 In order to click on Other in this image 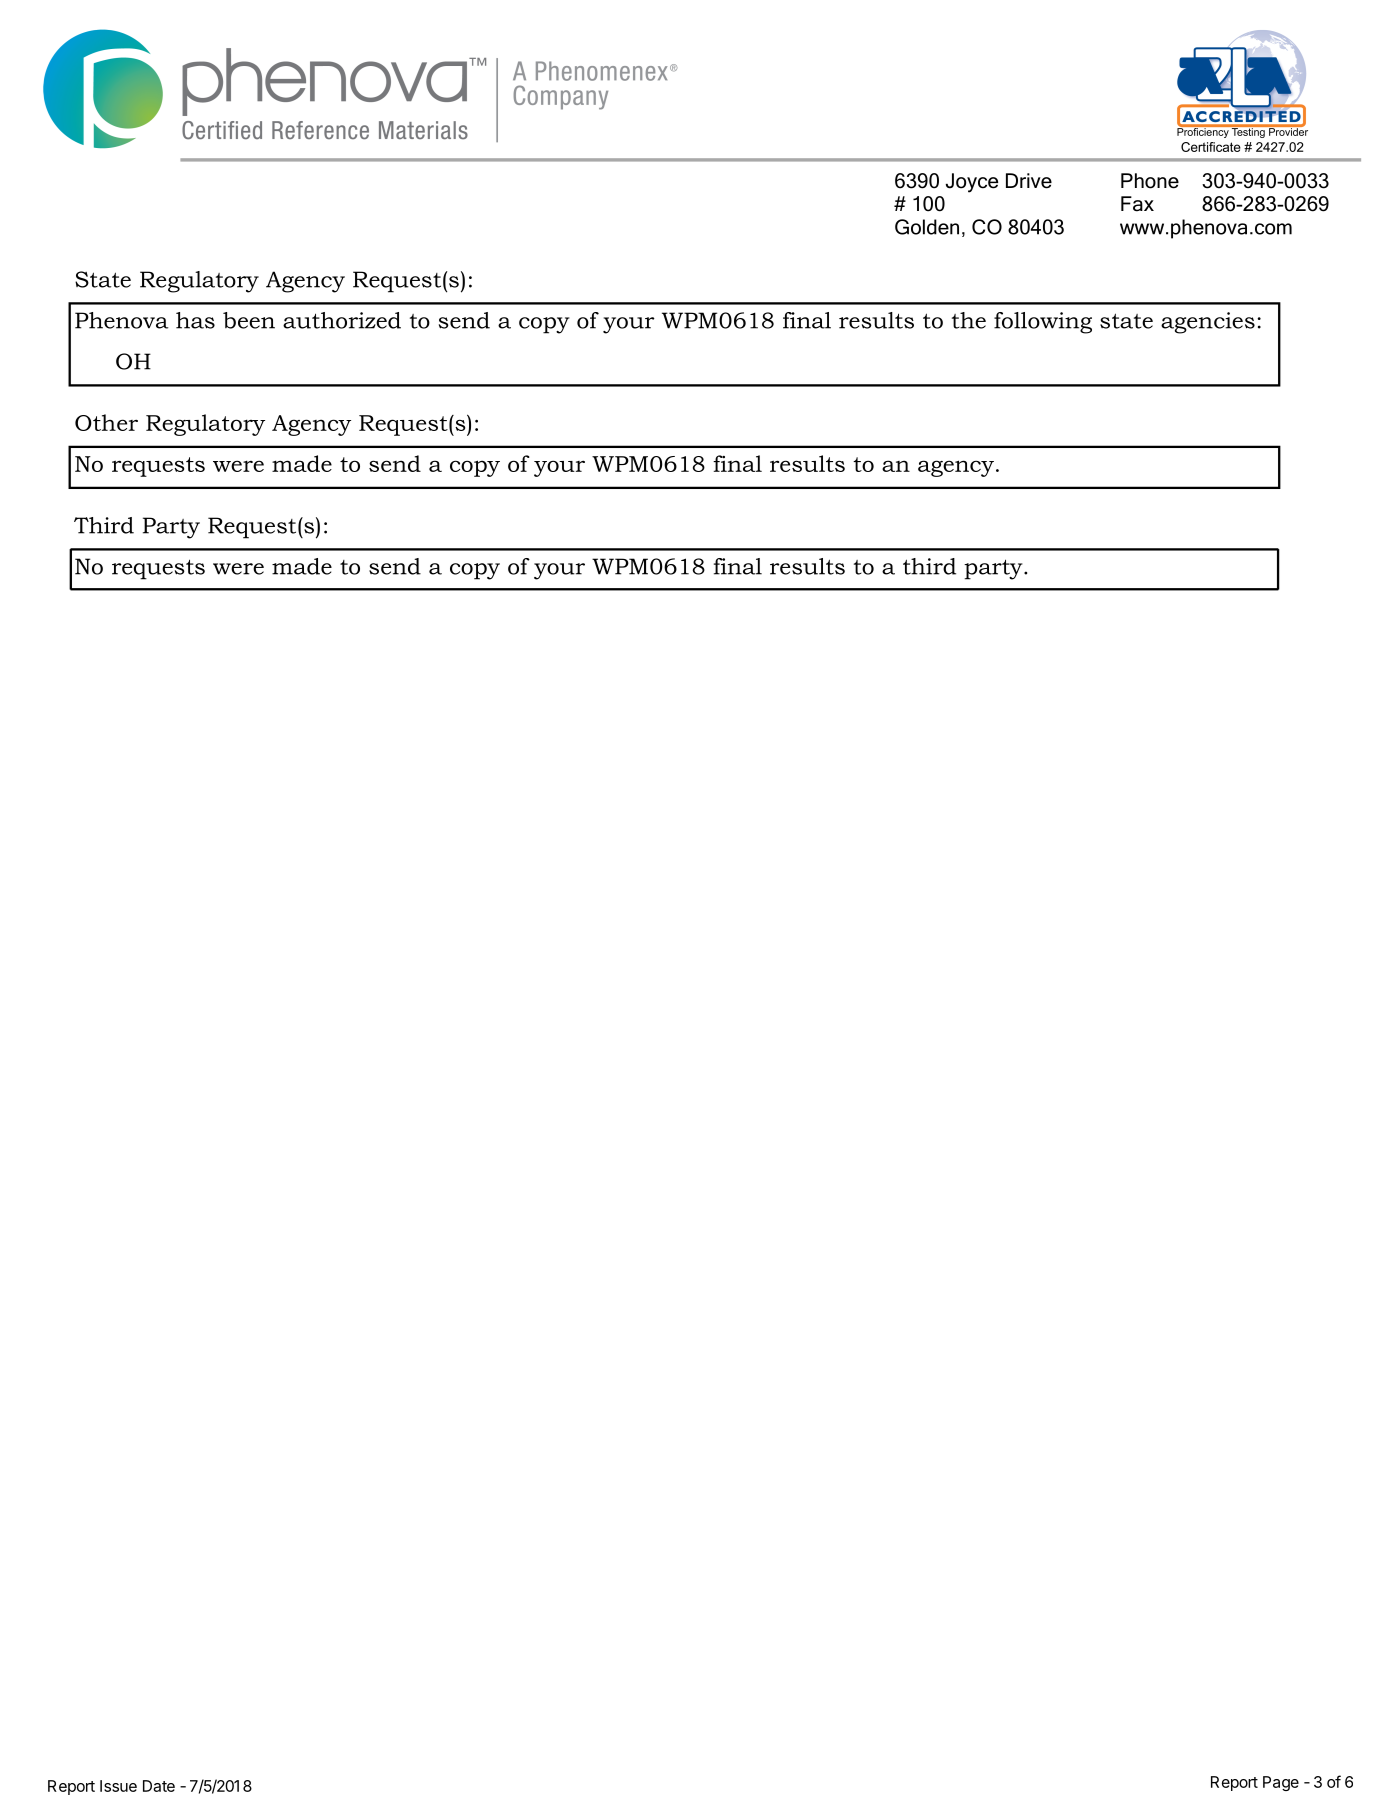, I will do `click(106, 422)`.
